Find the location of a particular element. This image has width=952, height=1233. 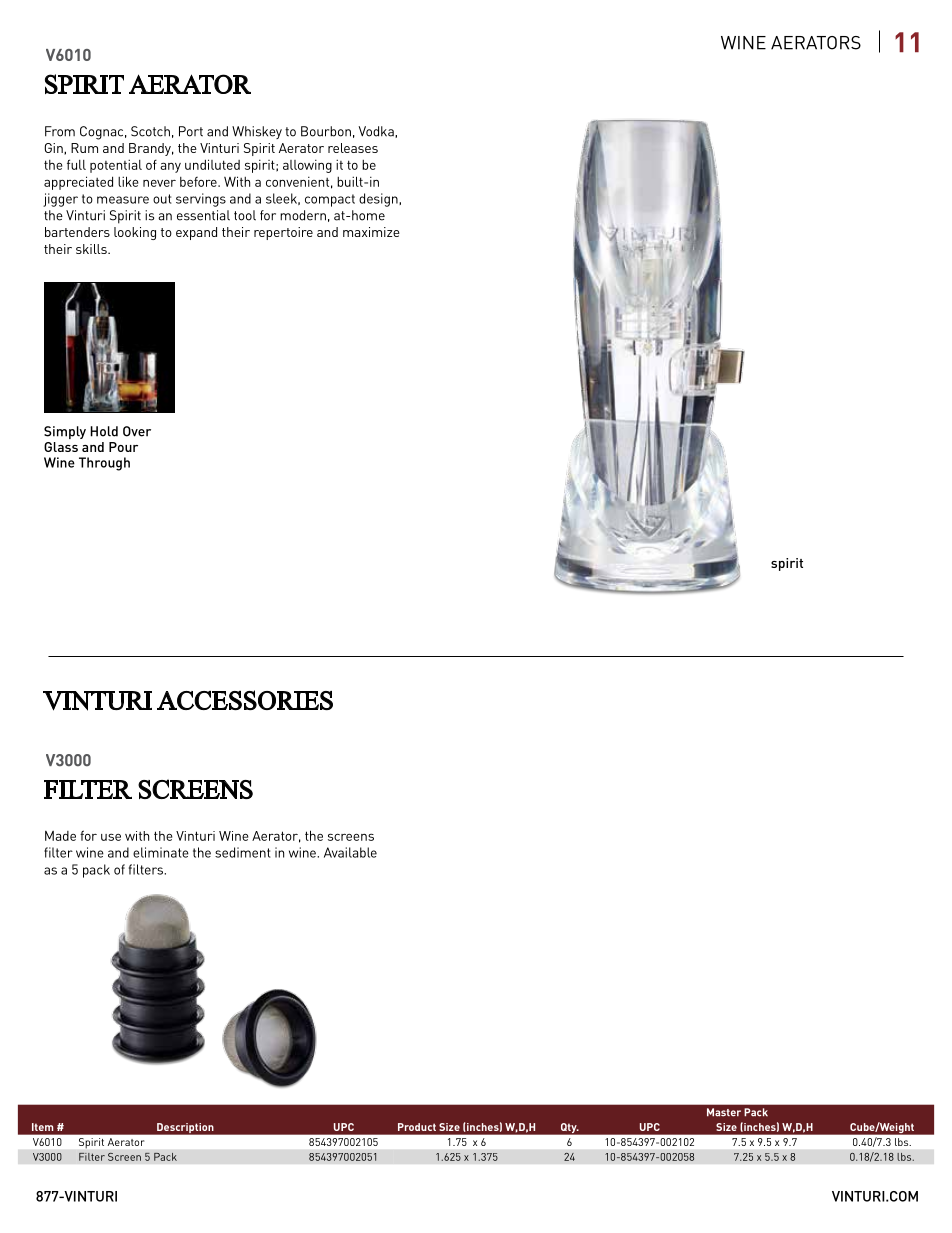

releases is located at coordinates (353, 148).
